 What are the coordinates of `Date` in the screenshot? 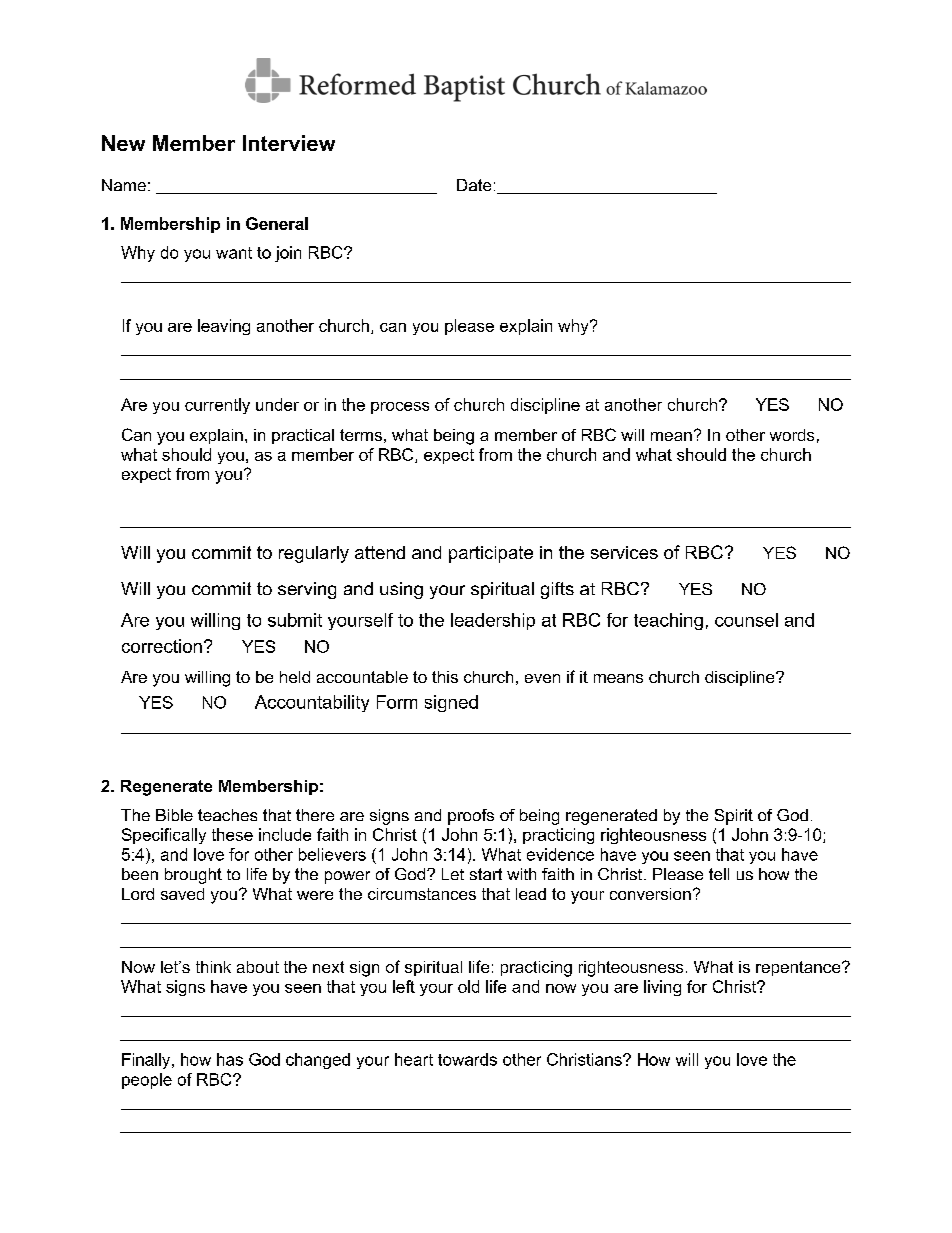 It's located at (474, 185).
